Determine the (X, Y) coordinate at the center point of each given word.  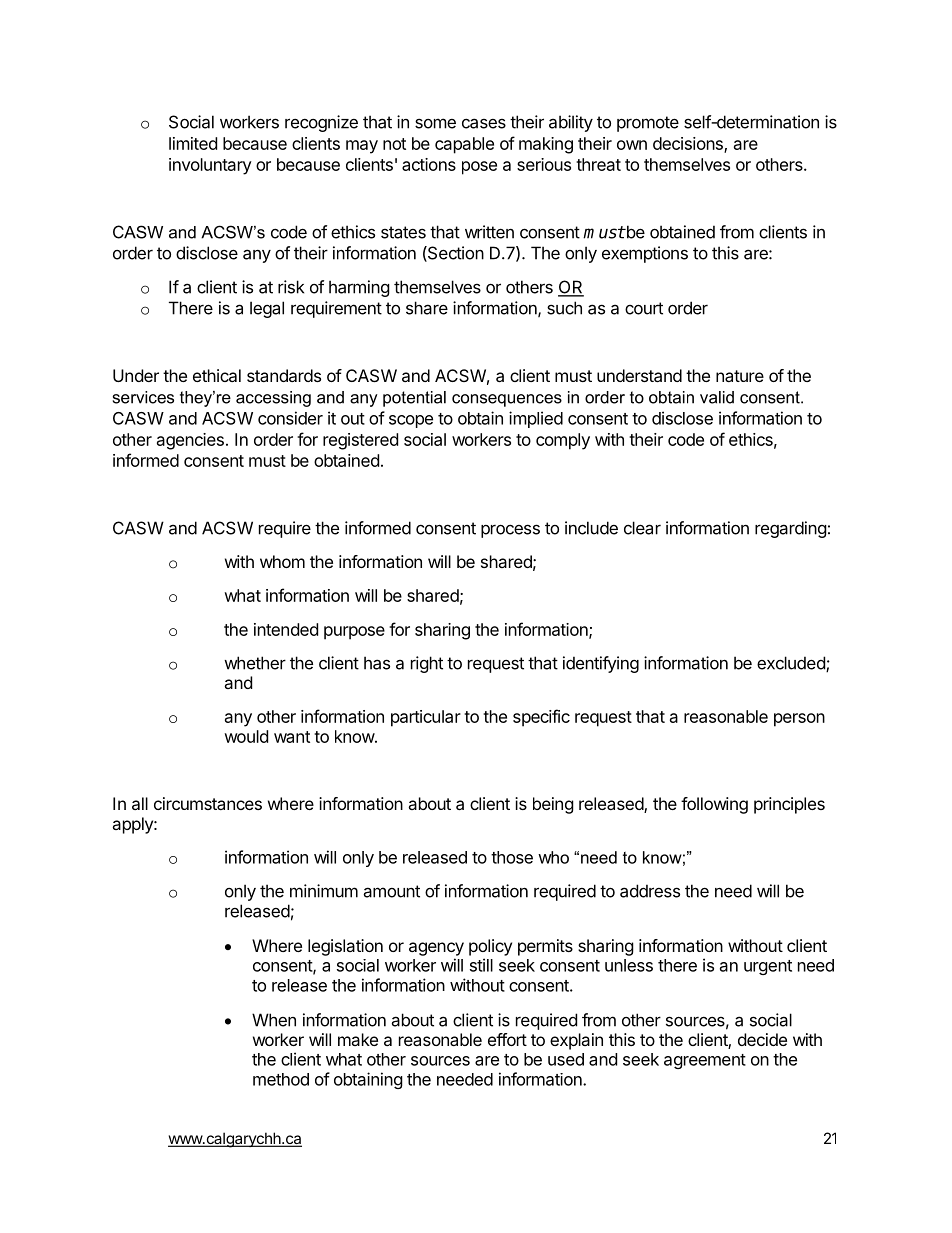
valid (717, 397)
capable (464, 145)
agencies (190, 441)
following (714, 805)
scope (411, 421)
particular (426, 718)
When (274, 1020)
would (246, 736)
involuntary (210, 166)
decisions (689, 144)
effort (507, 1039)
